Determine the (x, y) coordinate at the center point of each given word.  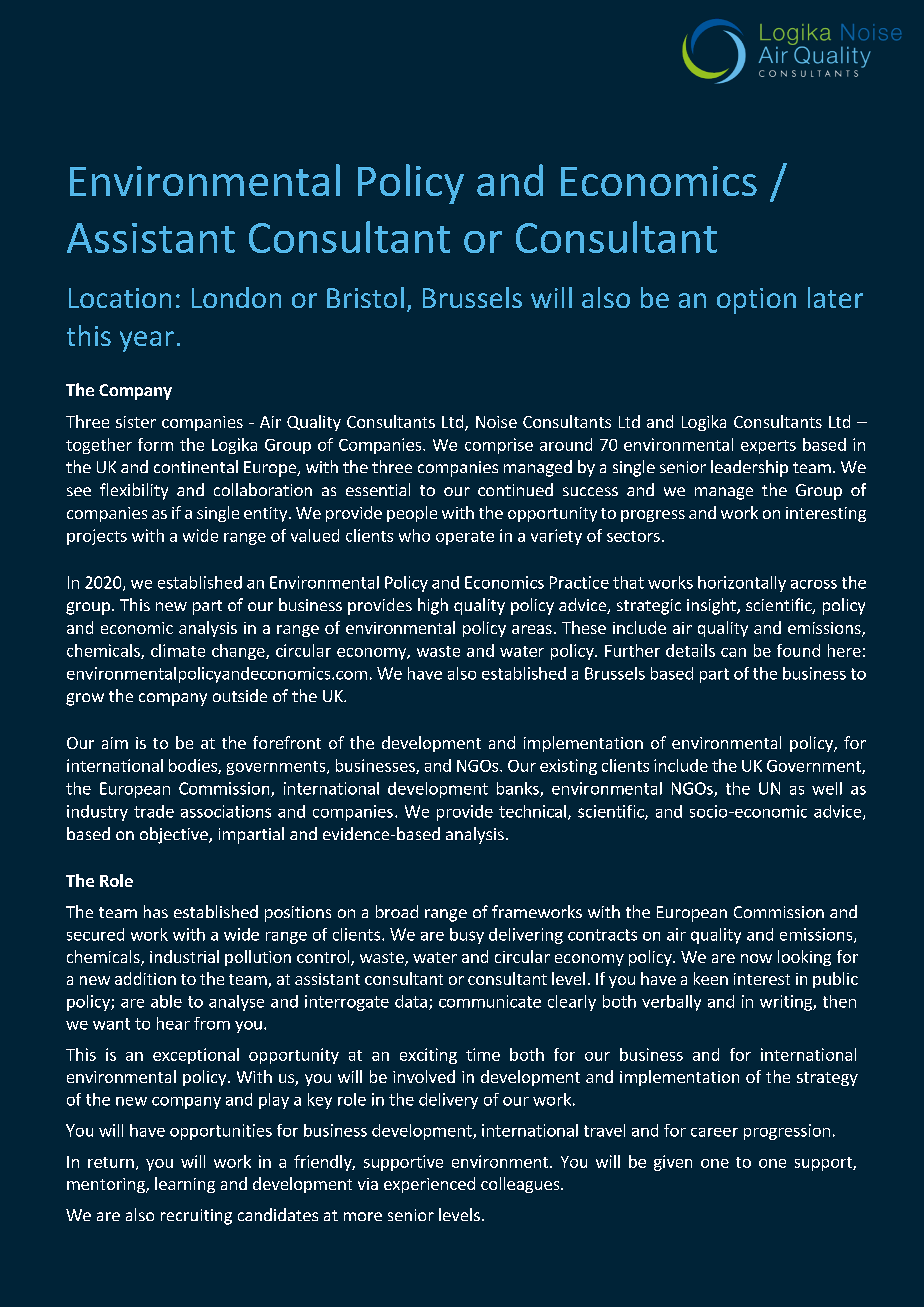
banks (519, 789)
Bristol (365, 297)
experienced (429, 1185)
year (147, 341)
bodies (194, 766)
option (756, 301)
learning (185, 1185)
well (827, 788)
